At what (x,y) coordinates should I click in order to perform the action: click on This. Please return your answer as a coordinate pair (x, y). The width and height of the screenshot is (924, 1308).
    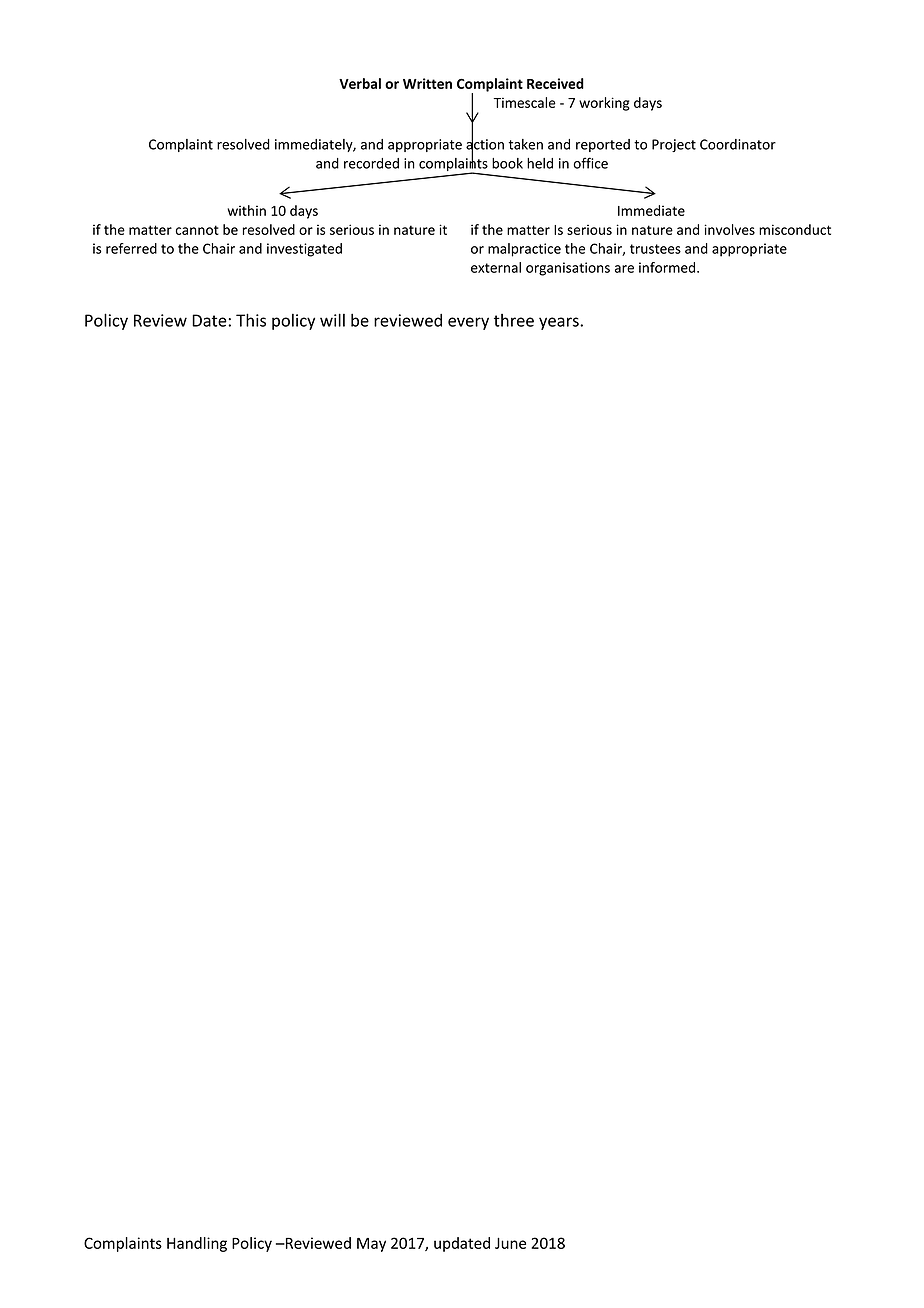
    Looking at the image, I should click on (251, 320).
